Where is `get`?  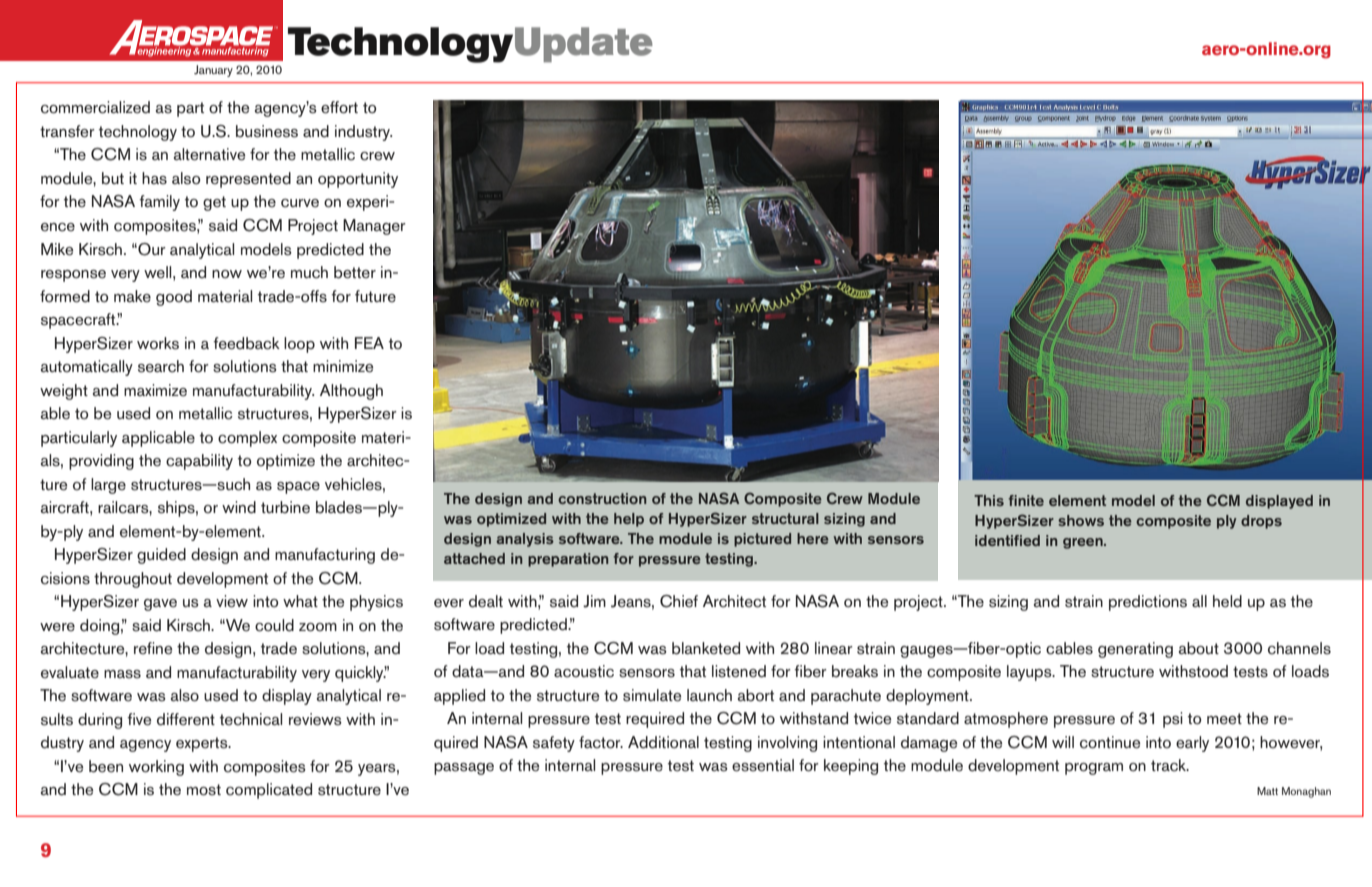
get is located at coordinates (214, 203).
